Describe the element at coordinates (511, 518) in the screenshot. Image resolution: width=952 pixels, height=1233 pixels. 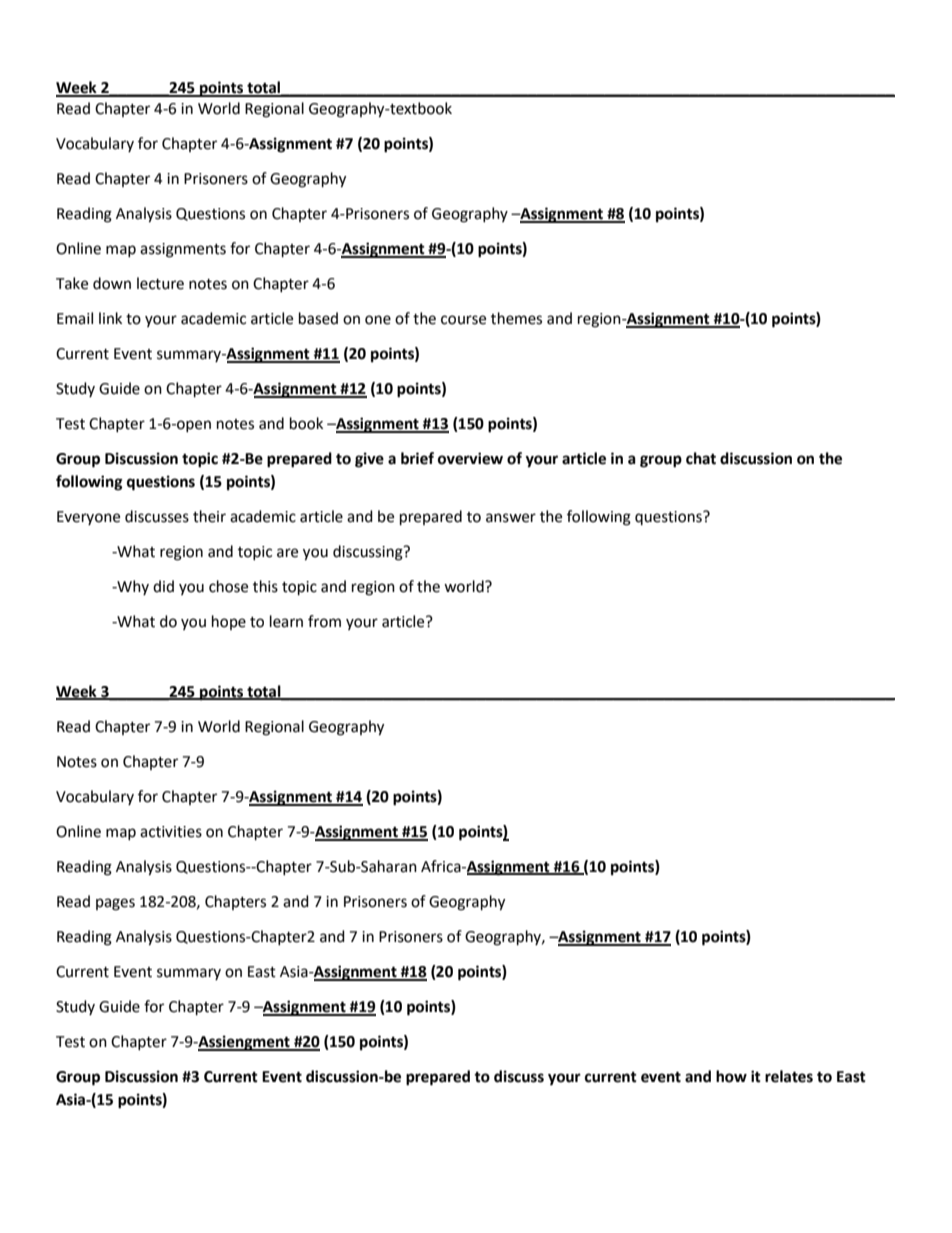
I see `answer` at that location.
